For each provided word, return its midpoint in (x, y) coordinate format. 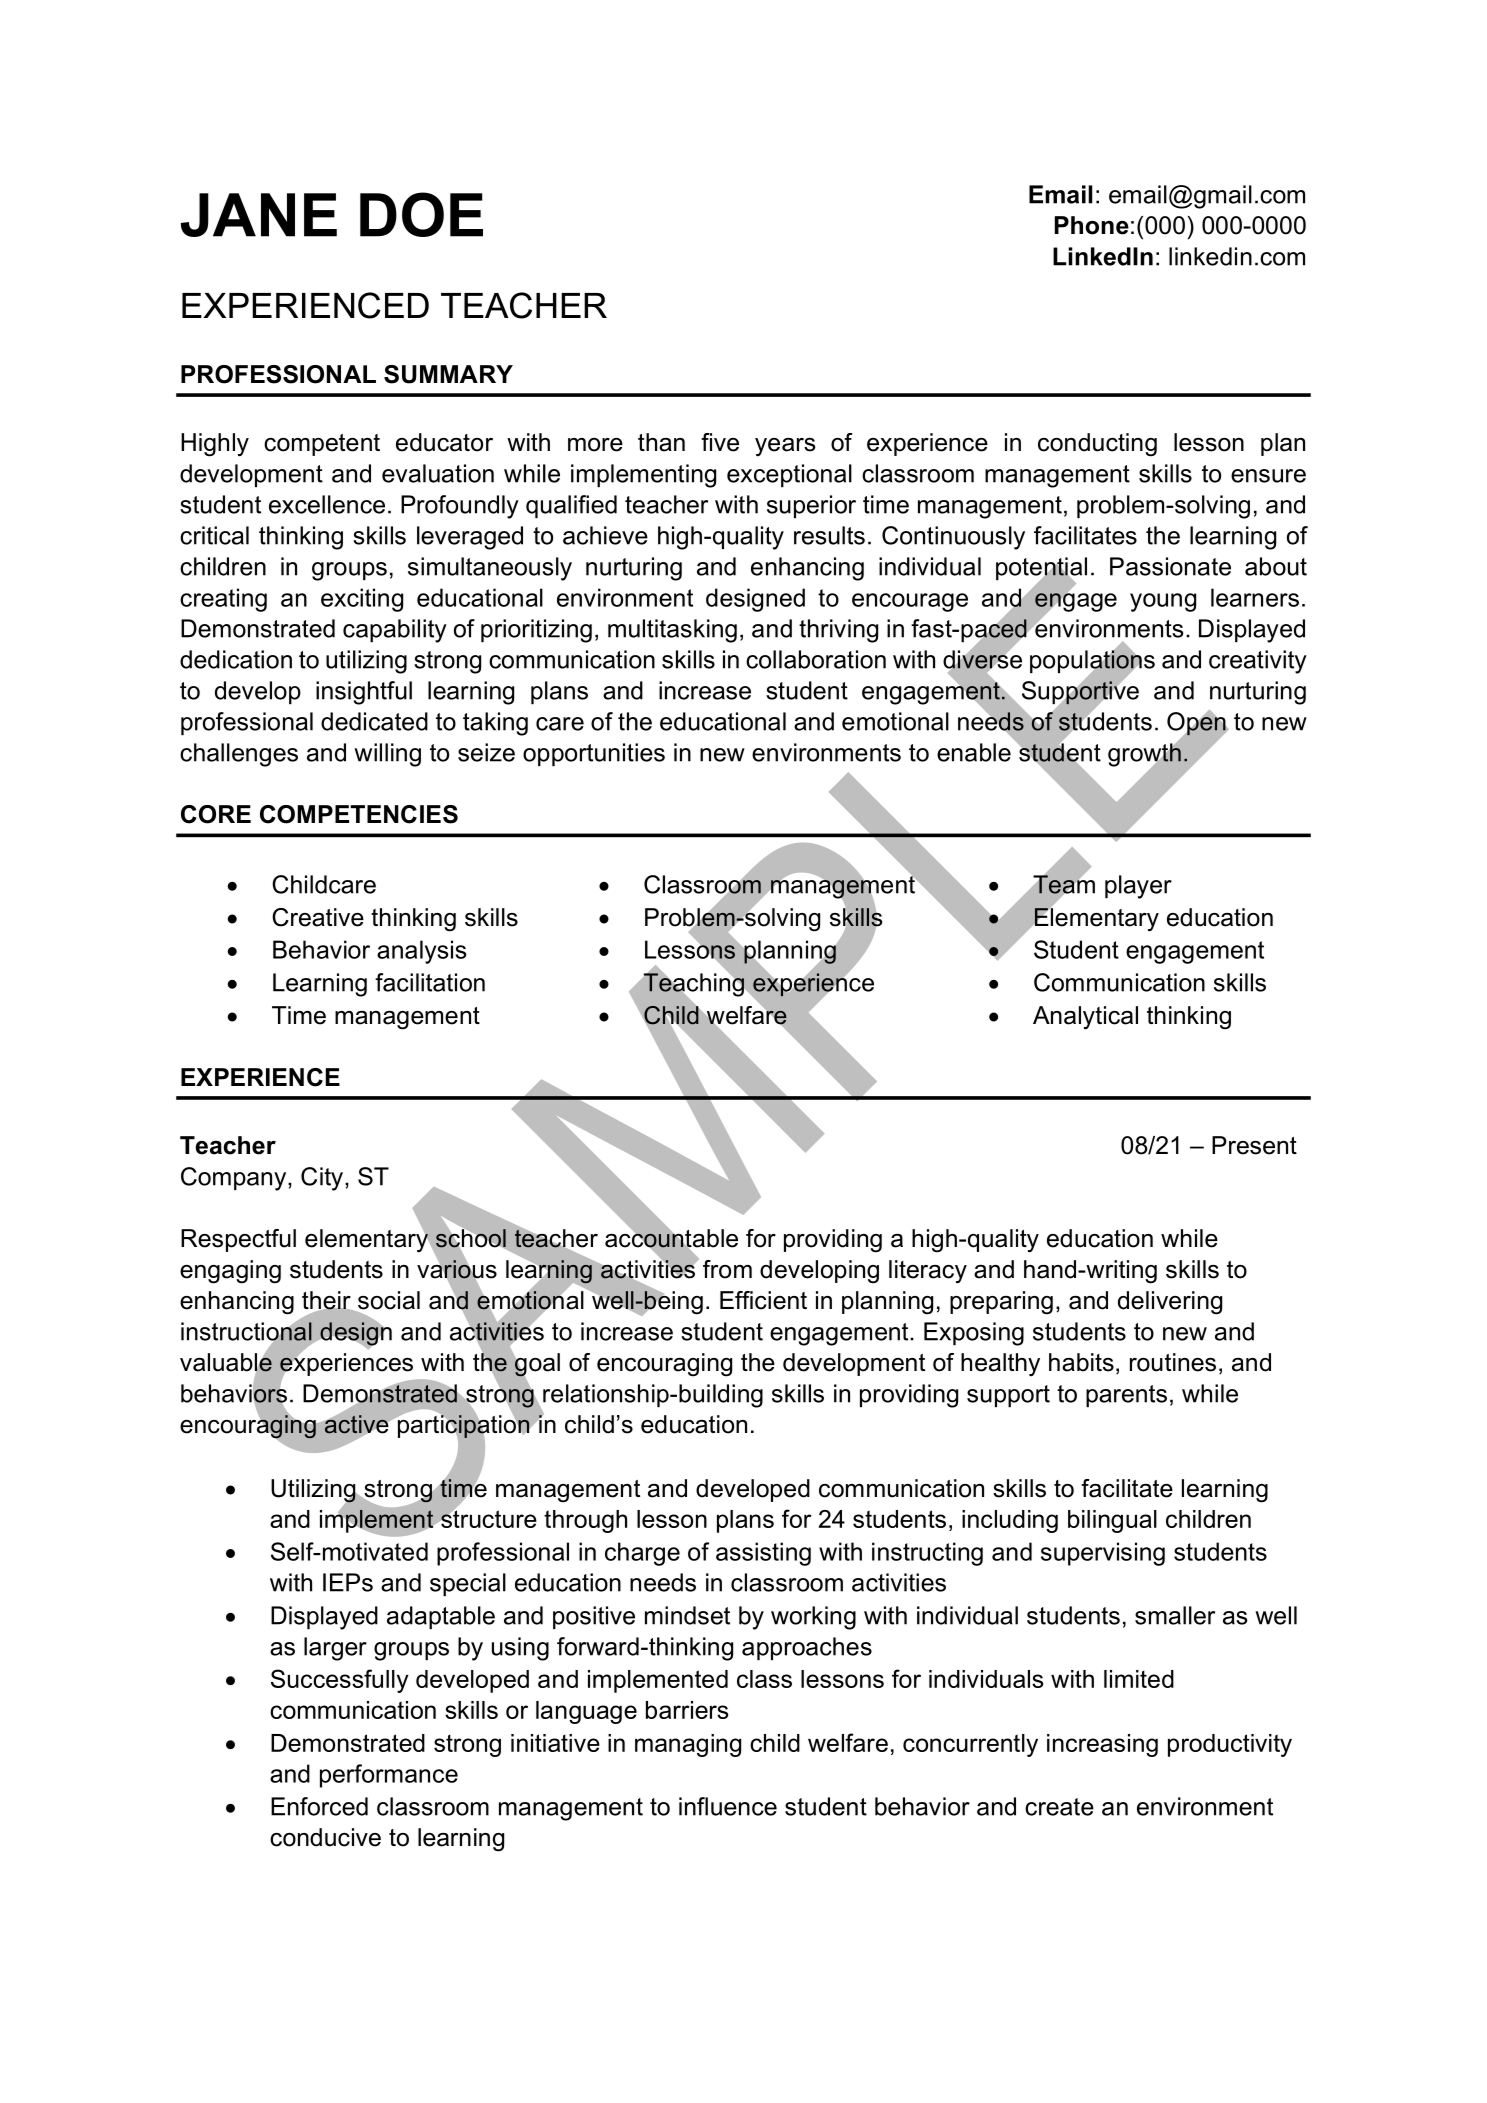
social (388, 1301)
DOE (421, 214)
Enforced (319, 1806)
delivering (1170, 1303)
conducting (1097, 445)
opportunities (594, 754)
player (1138, 887)
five (720, 442)
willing (387, 755)
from (727, 1269)
